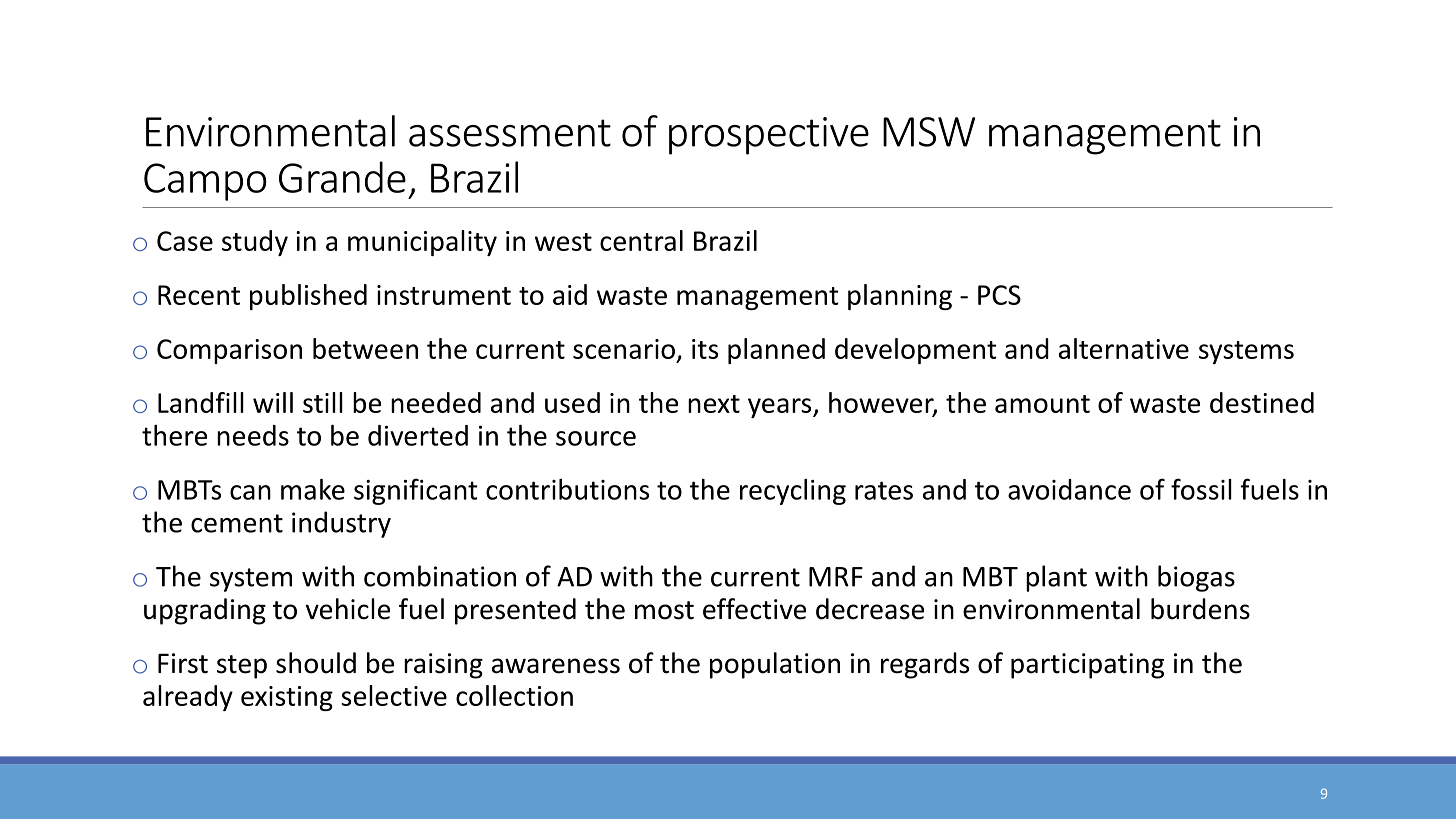 The width and height of the screenshot is (1456, 819). Describe the element at coordinates (287, 698) in the screenshot. I see `existing` at that location.
